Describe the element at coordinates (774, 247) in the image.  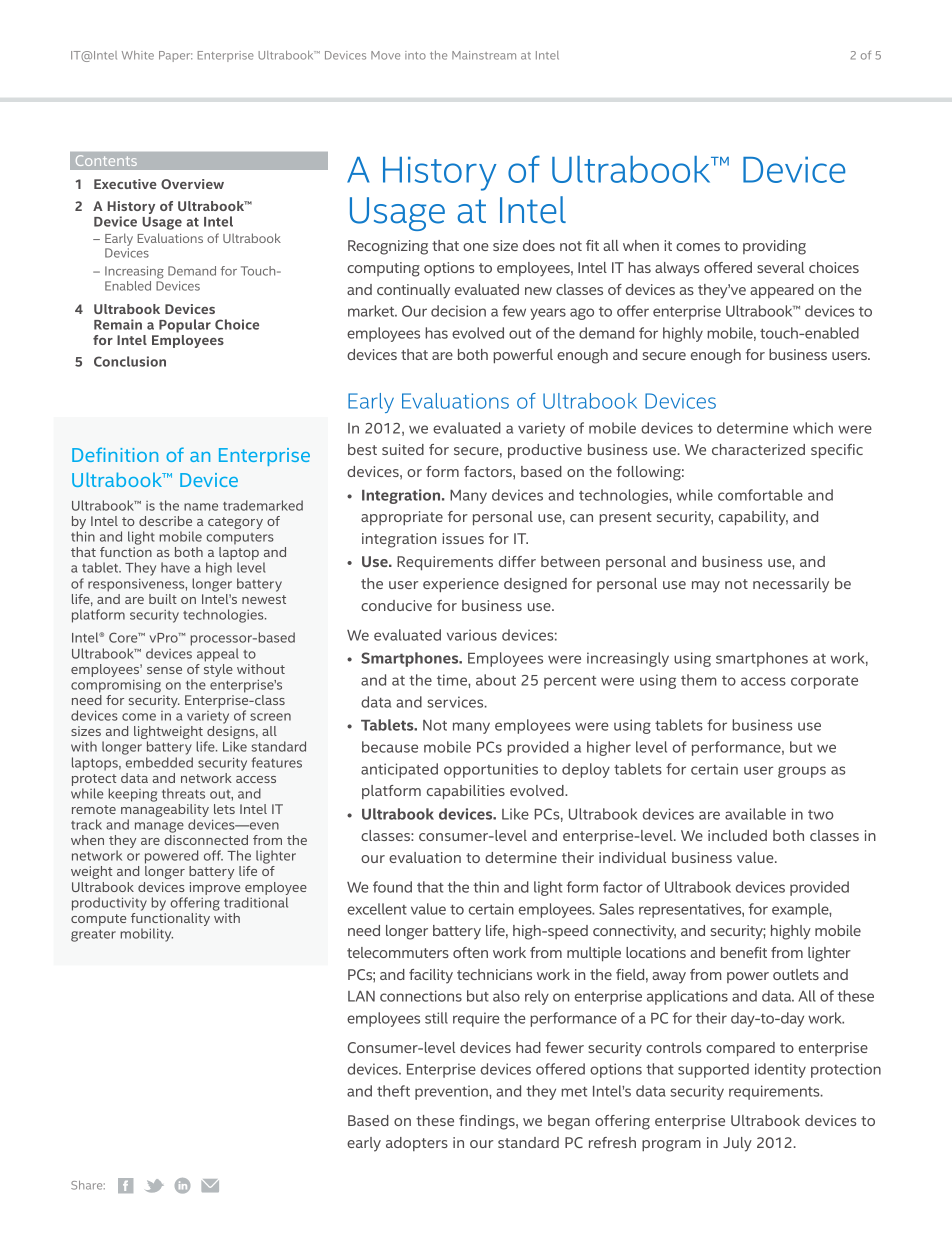
I see `providing` at that location.
